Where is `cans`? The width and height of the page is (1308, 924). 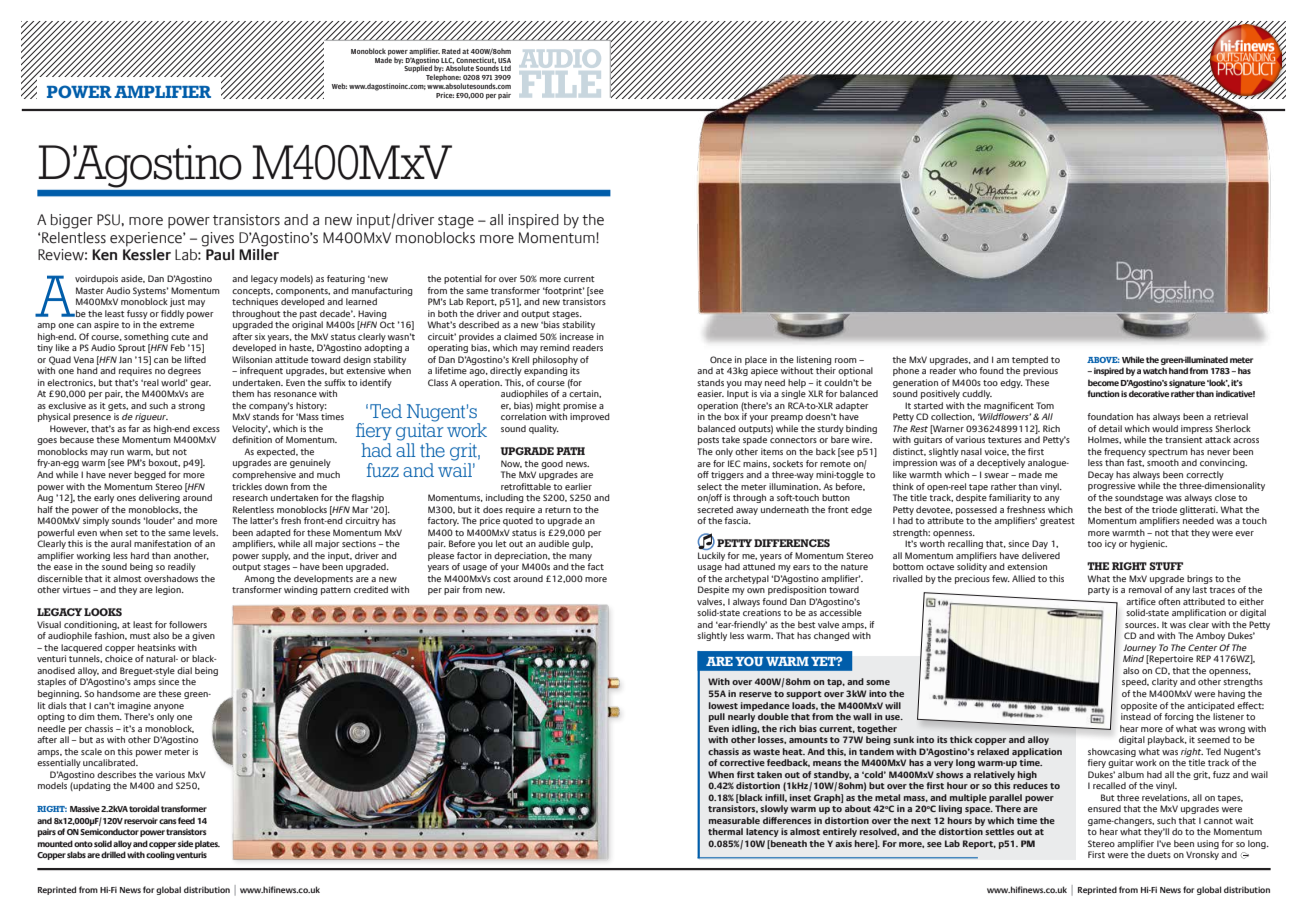 cans is located at coordinates (168, 821).
